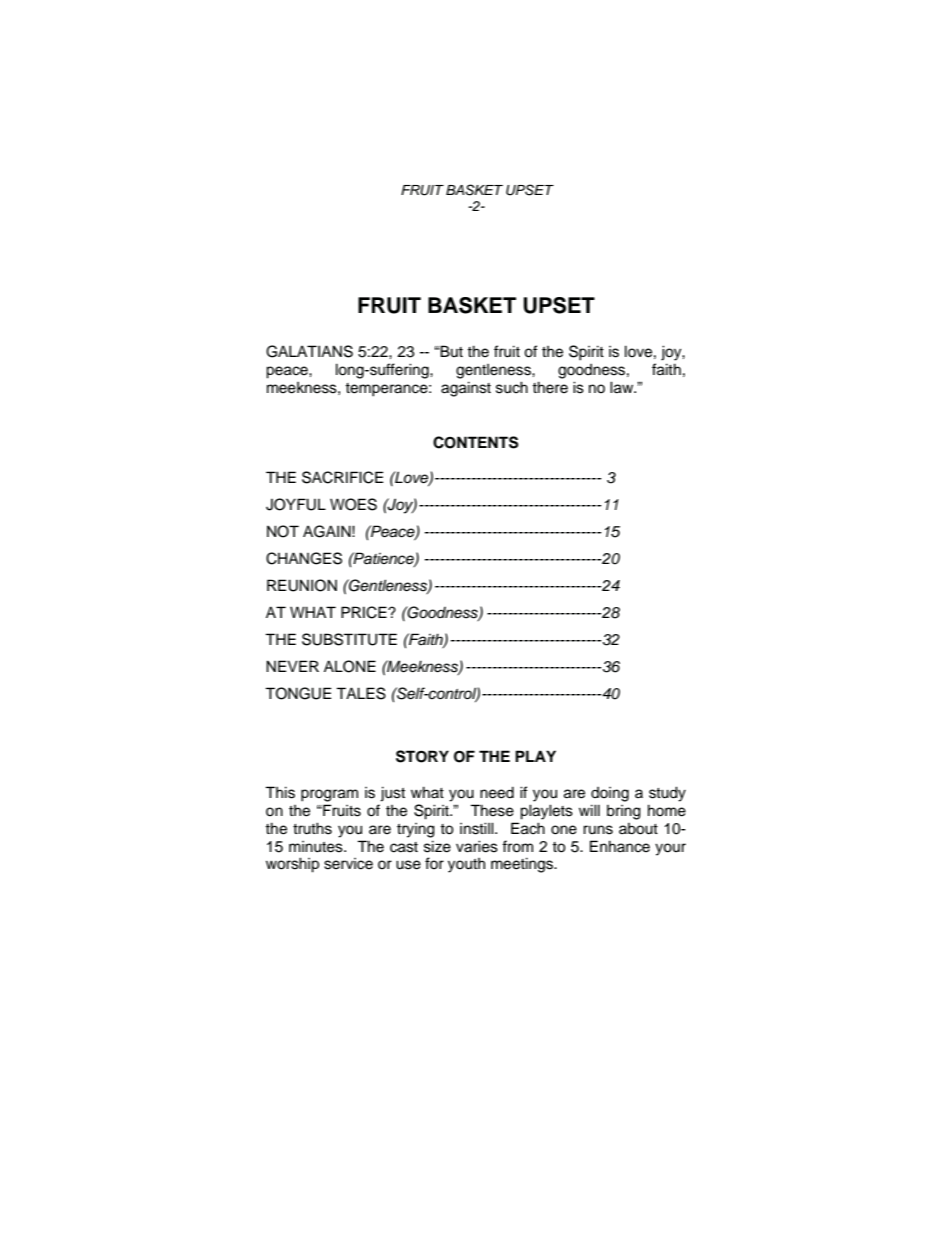 Image resolution: width=952 pixels, height=1233 pixels. Describe the element at coordinates (361, 693) in the screenshot. I see `TALES` at that location.
